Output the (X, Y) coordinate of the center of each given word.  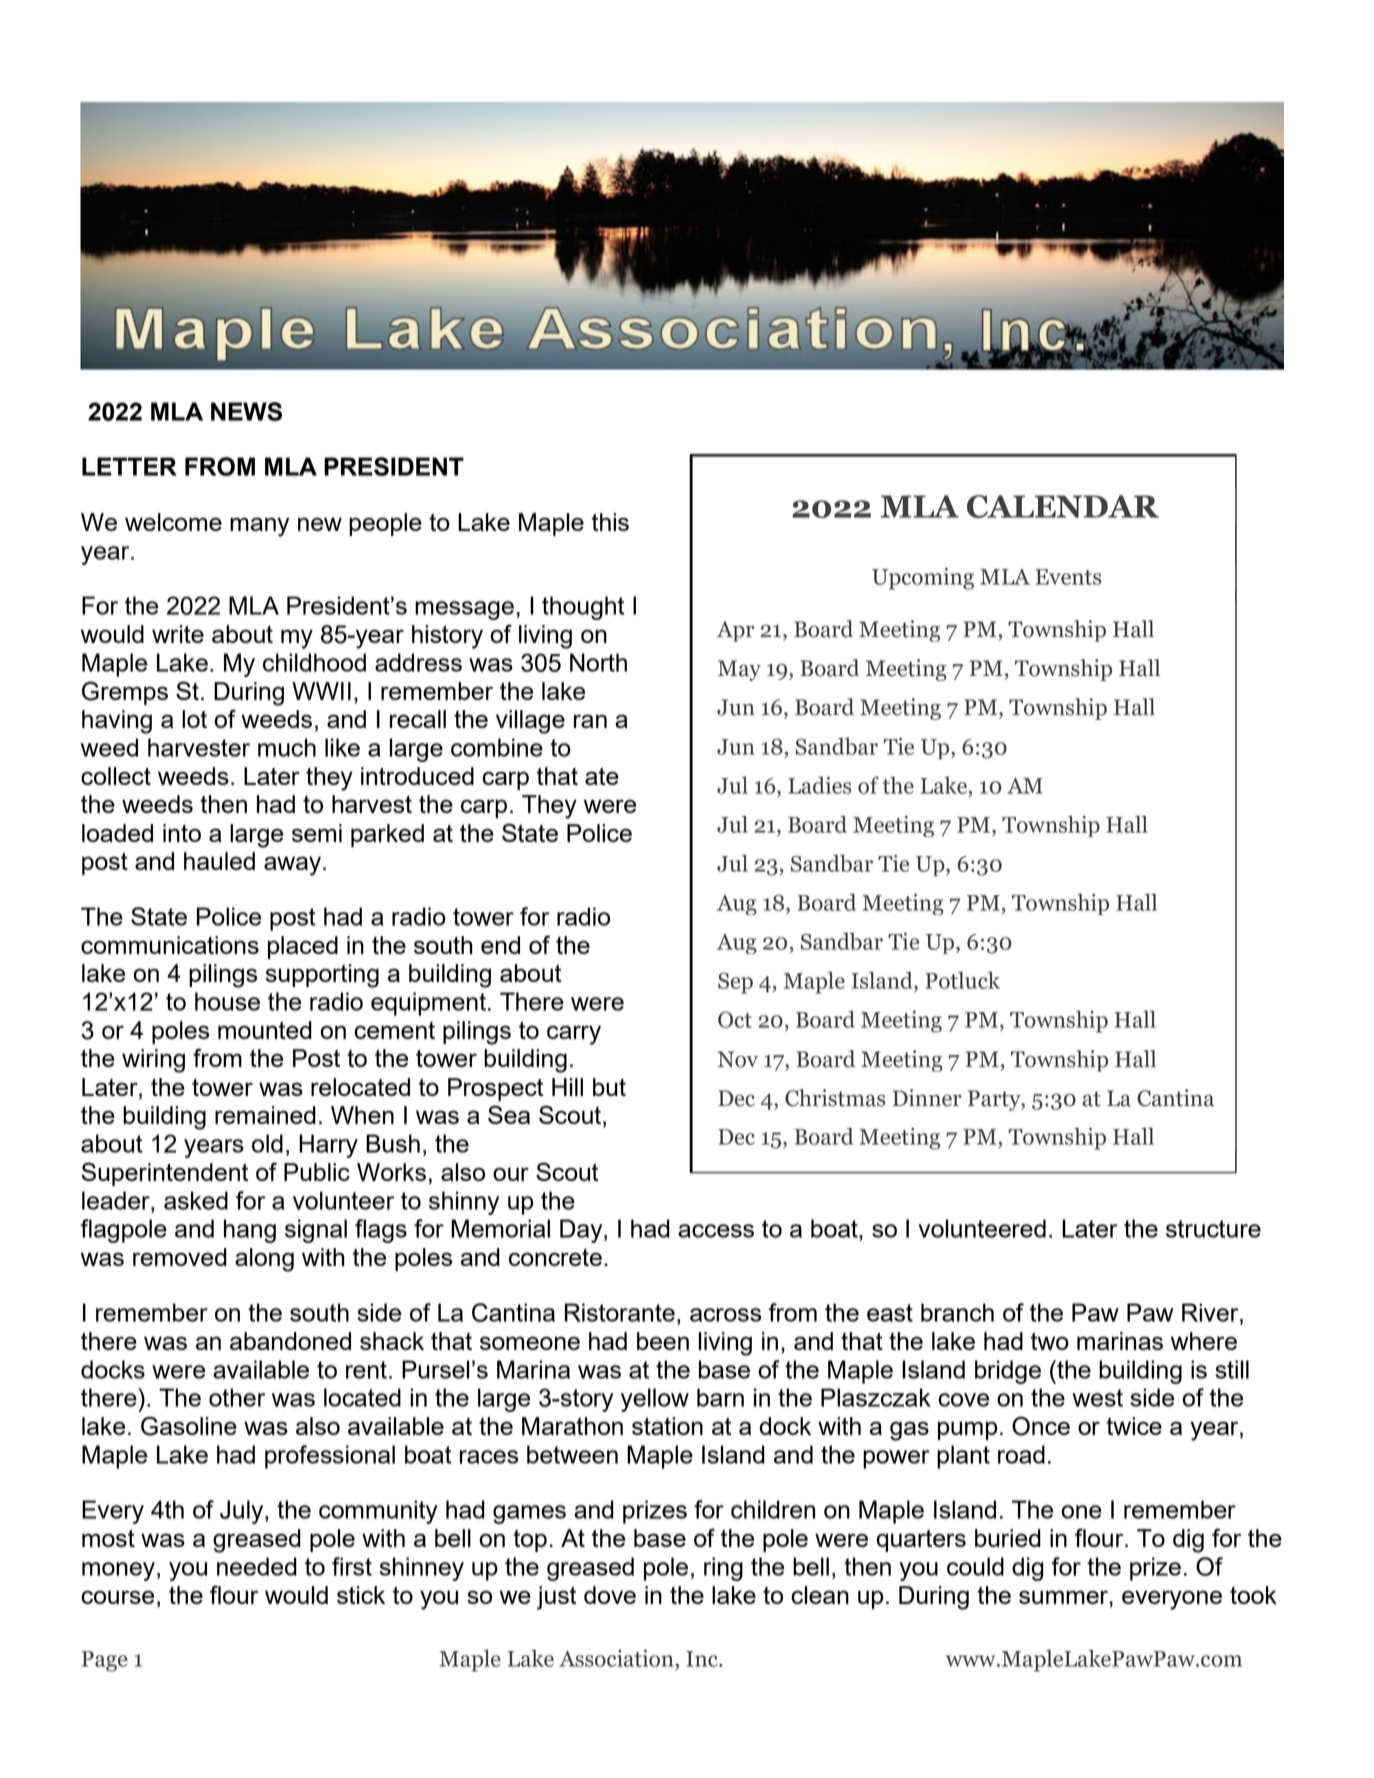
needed (257, 1566)
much (287, 747)
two (1050, 1341)
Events (1068, 577)
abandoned (290, 1341)
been (663, 1341)
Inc (703, 1659)
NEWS (246, 411)
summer (1064, 1597)
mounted (265, 1030)
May (739, 670)
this (610, 522)
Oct (735, 1019)
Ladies (819, 785)
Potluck (962, 980)
